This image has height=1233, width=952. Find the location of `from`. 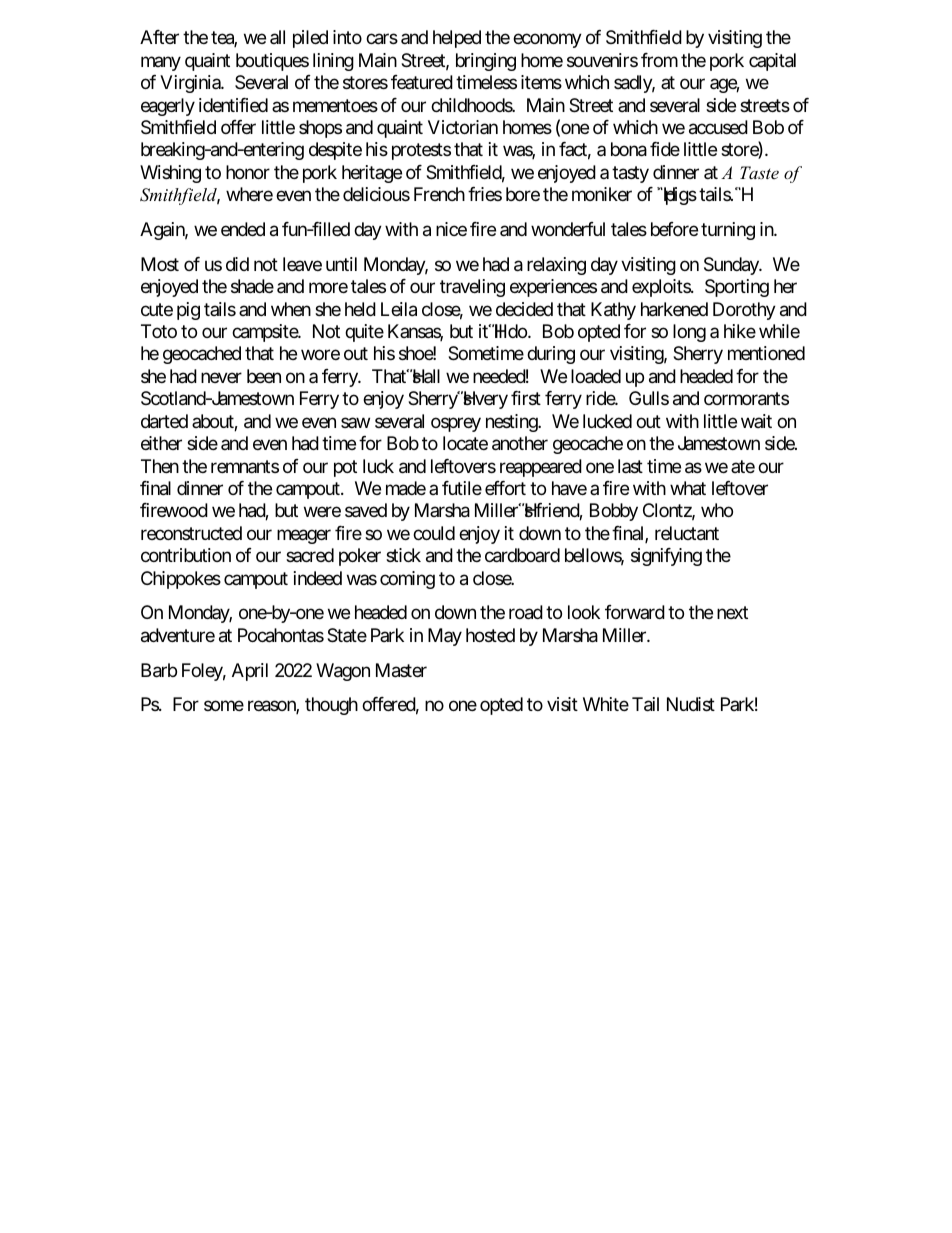

from is located at coordinates (659, 60).
